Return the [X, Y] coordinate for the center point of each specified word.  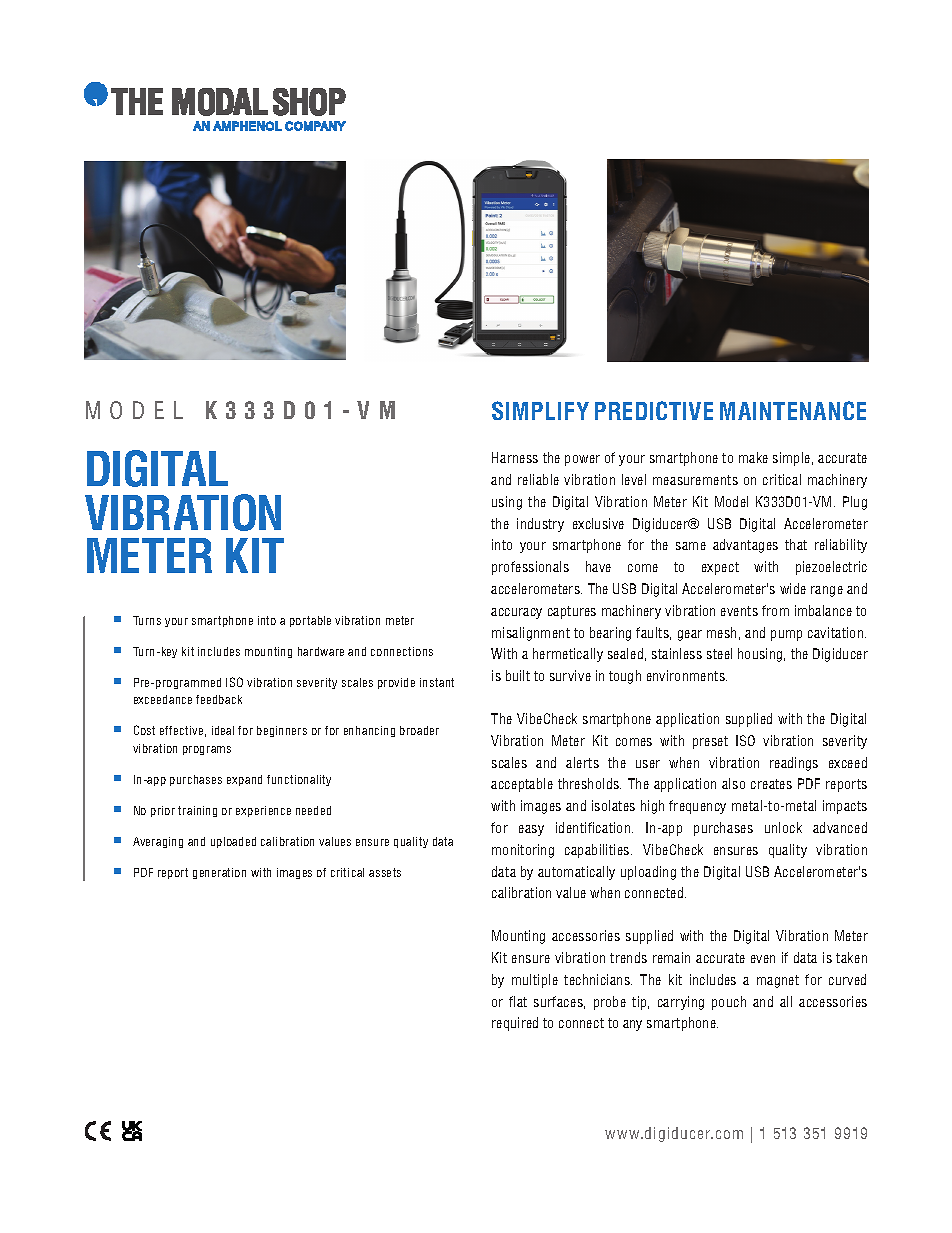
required [515, 1024]
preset [710, 742]
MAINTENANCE [793, 410]
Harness [515, 457]
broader [419, 730]
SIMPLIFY [540, 410]
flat [518, 1001]
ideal [223, 730]
